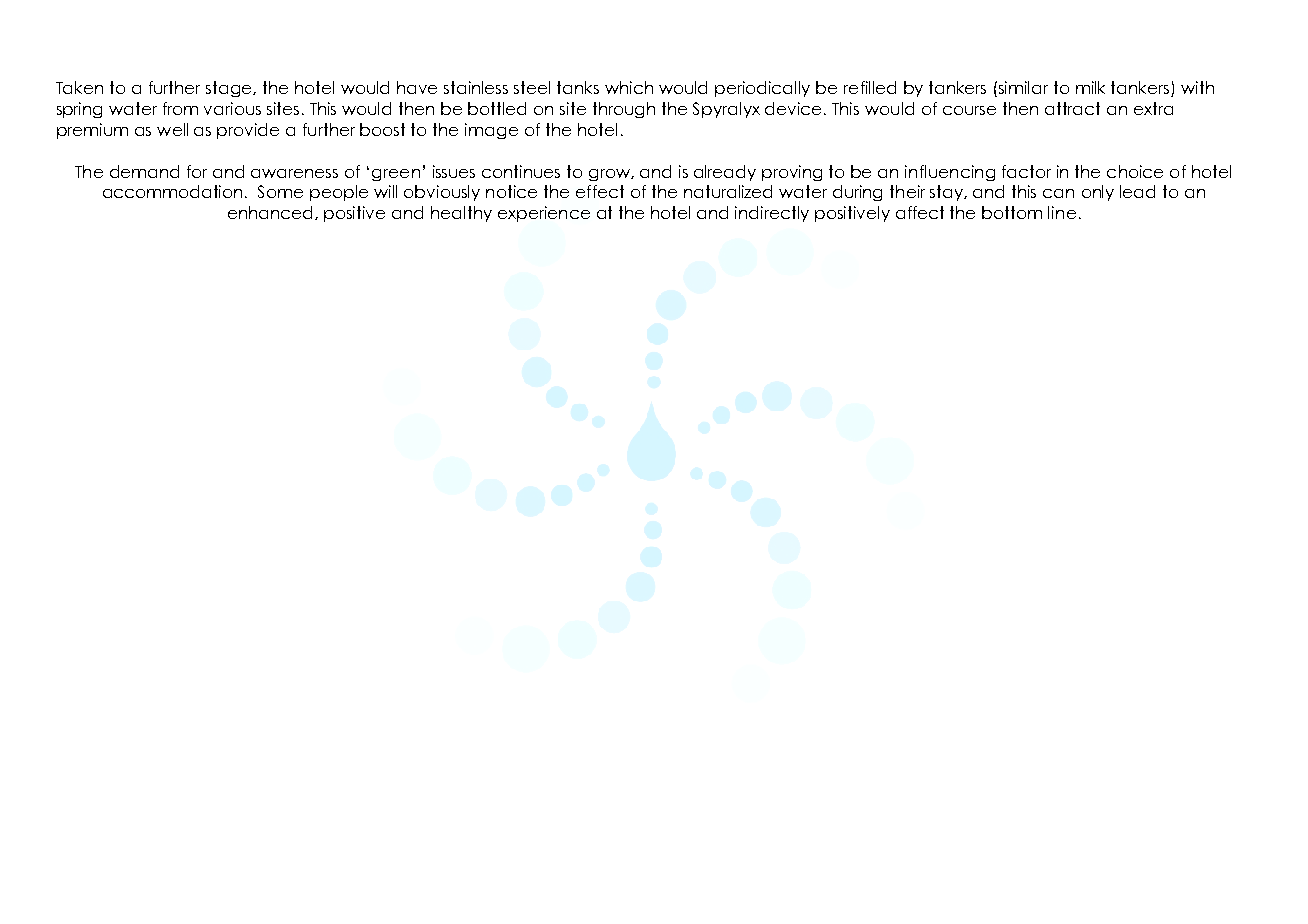  What do you see at coordinates (248, 131) in the page?
I see `provide` at bounding box center [248, 131].
